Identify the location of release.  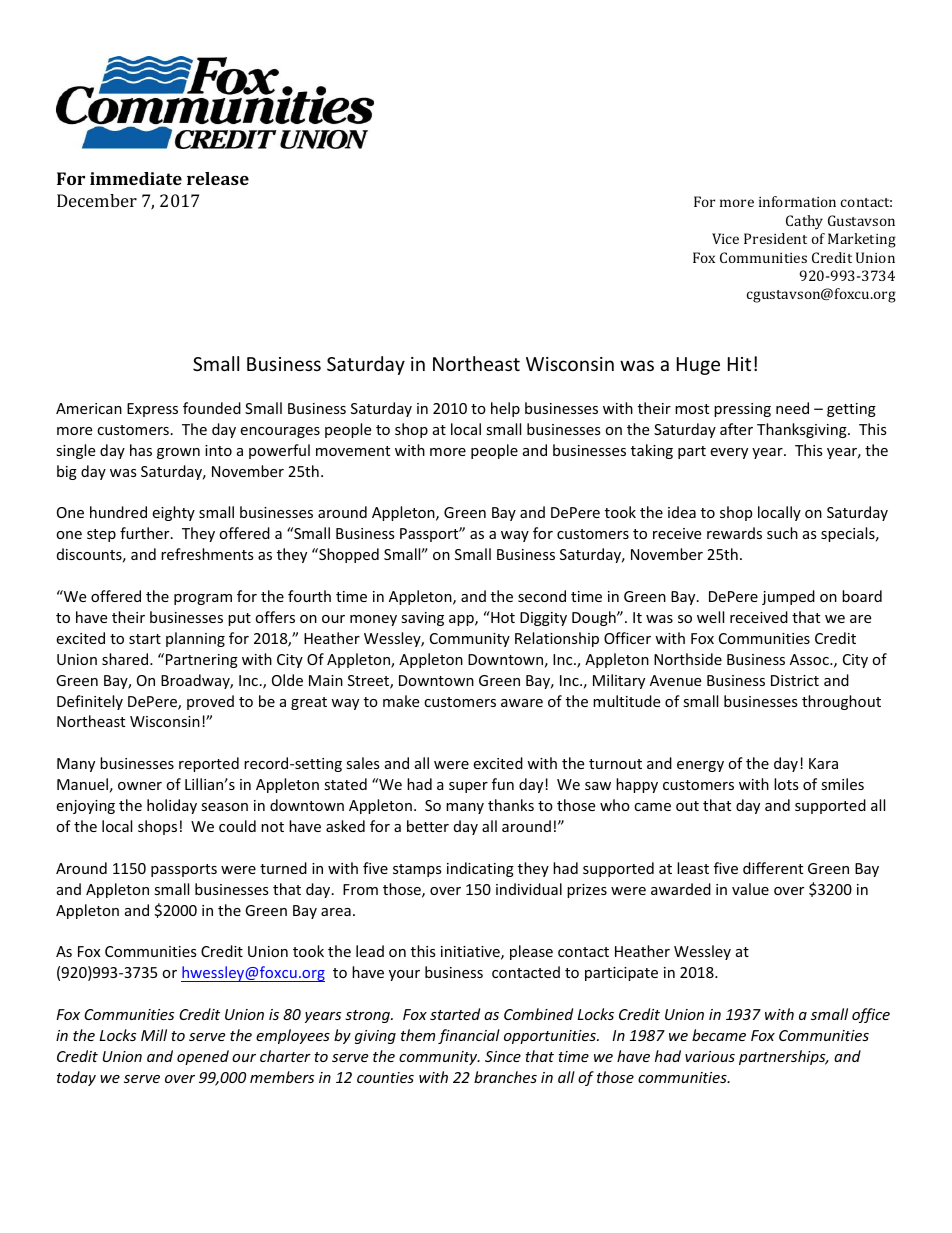
(218, 178).
